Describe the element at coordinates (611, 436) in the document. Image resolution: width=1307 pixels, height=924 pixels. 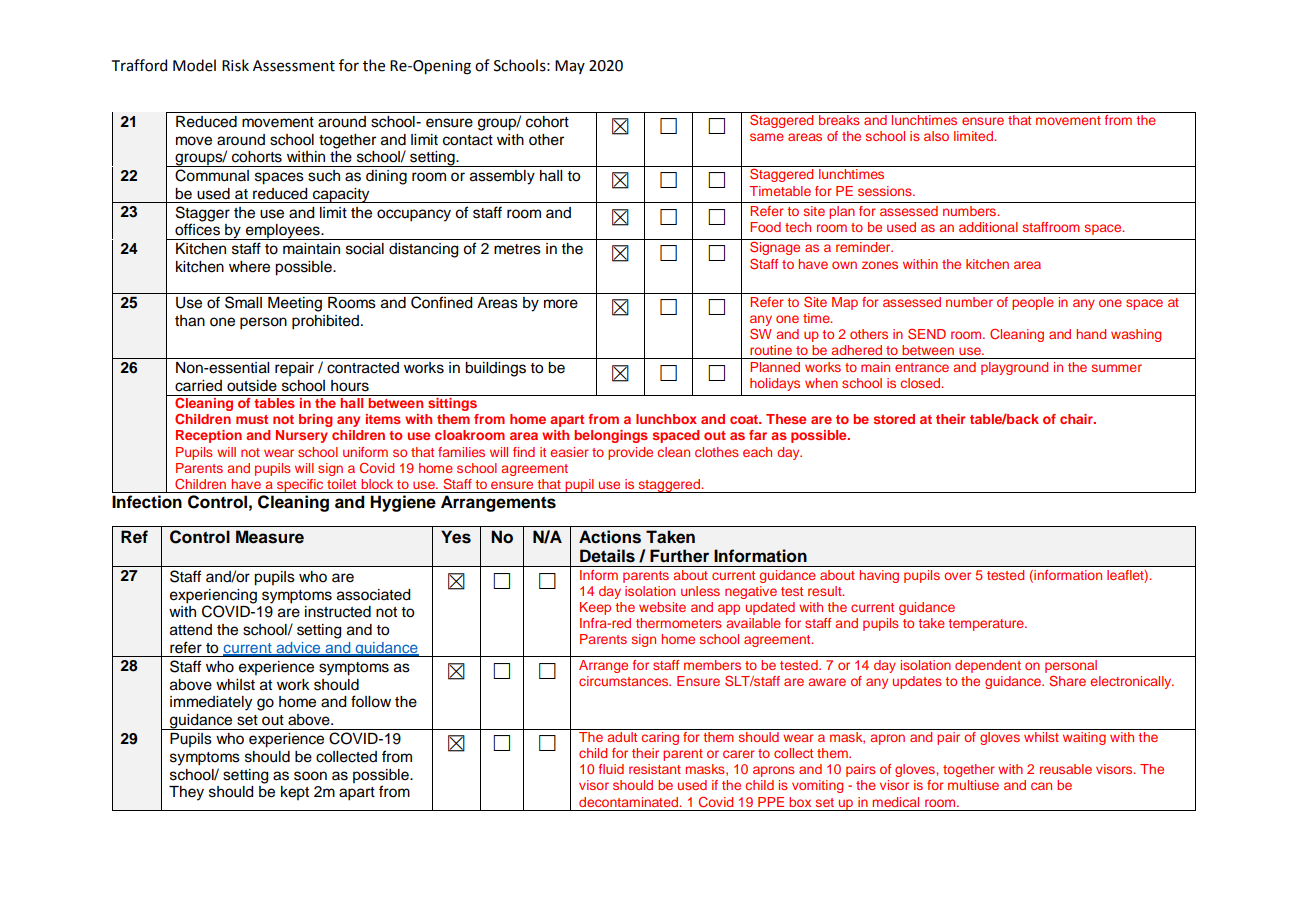
I see `belongings` at that location.
